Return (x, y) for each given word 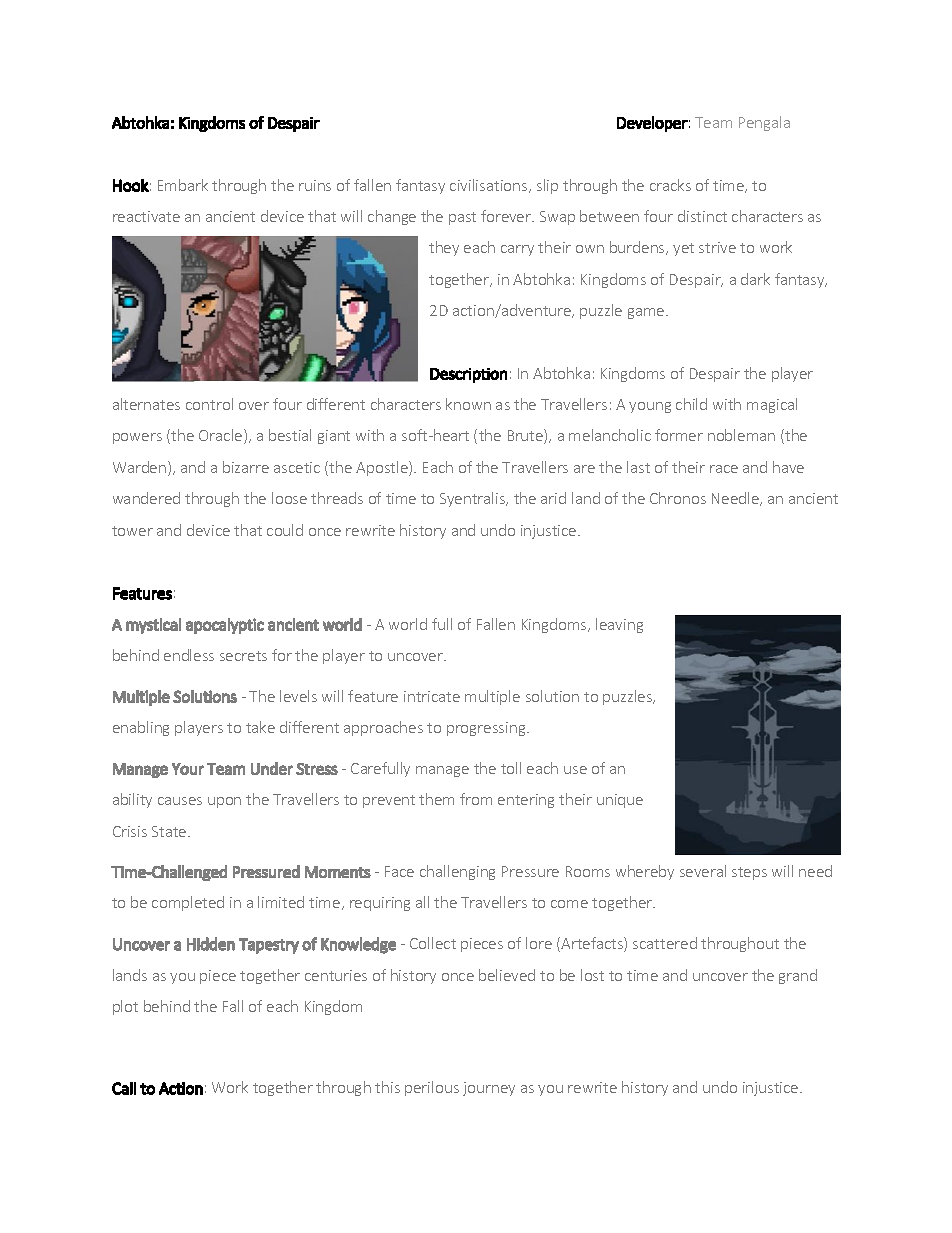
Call (124, 1088)
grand (798, 976)
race (724, 469)
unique (620, 801)
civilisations (490, 186)
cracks (670, 185)
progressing (487, 729)
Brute (526, 436)
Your (188, 769)
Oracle (222, 436)
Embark (183, 185)
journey (489, 1089)
